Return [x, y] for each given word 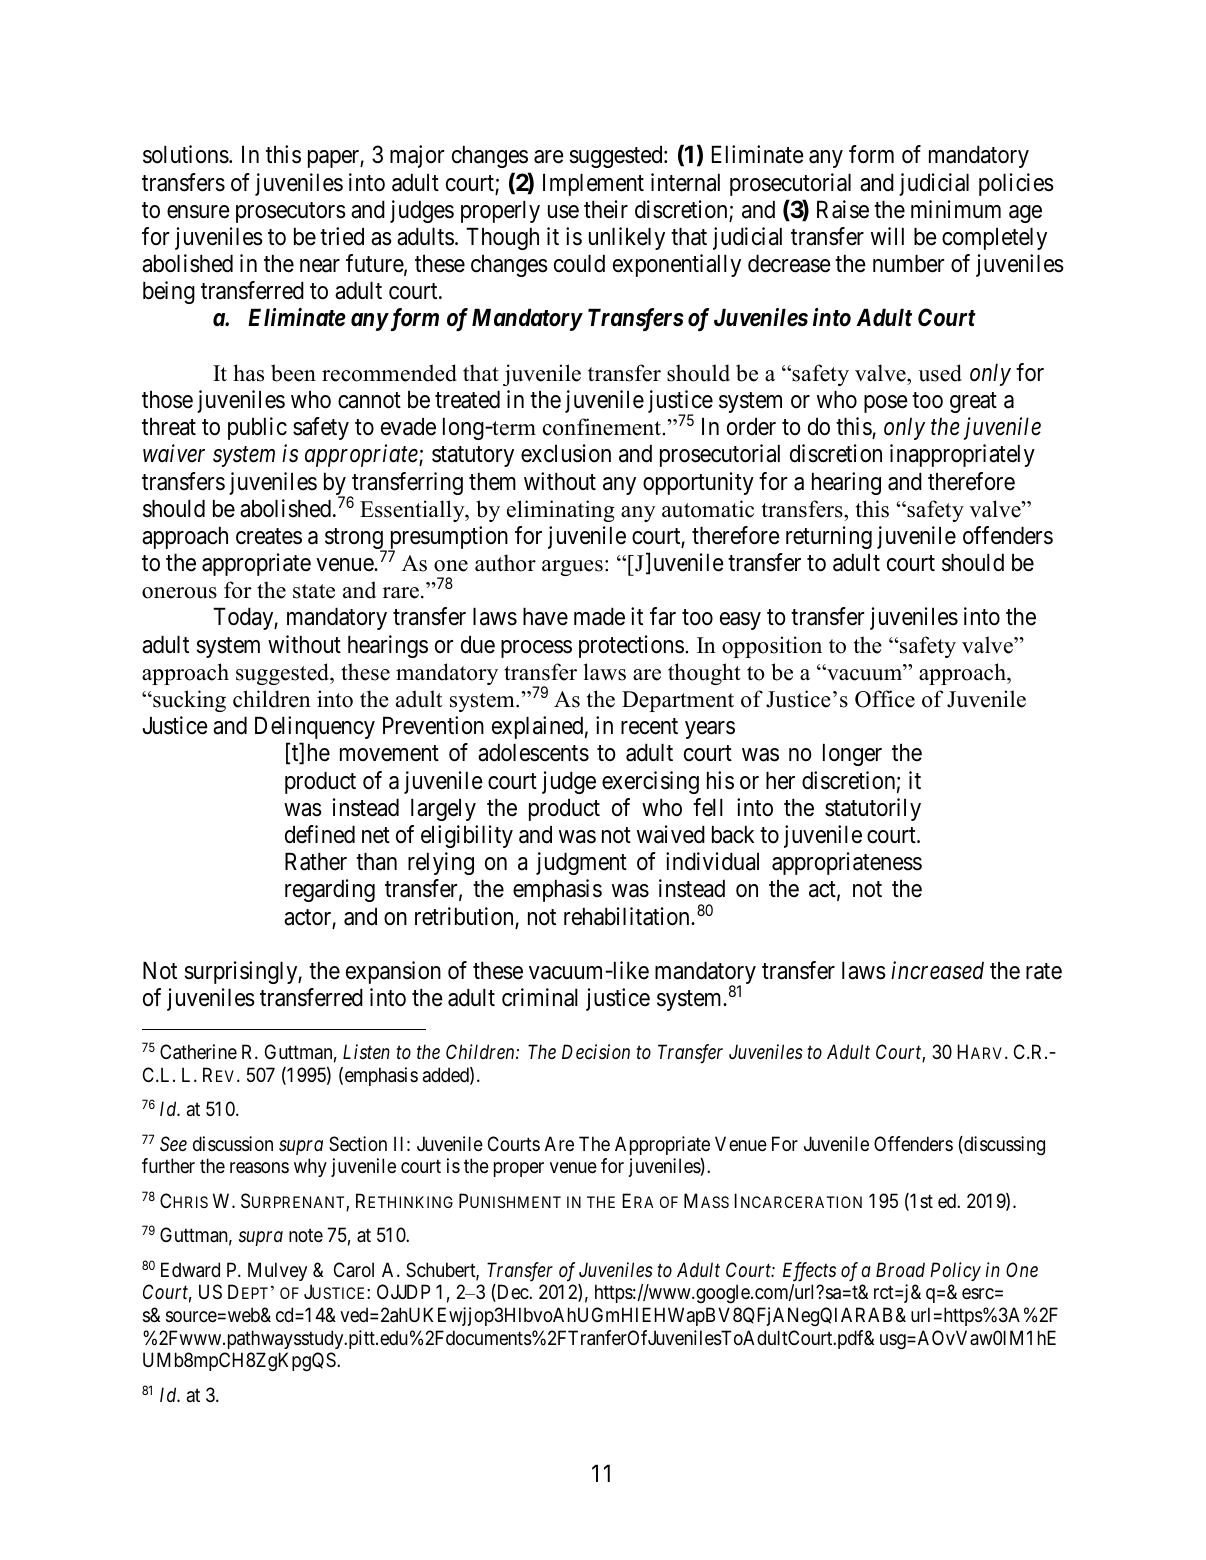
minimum [956, 209]
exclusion [566, 453]
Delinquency [315, 727]
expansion [393, 972]
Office [885, 699]
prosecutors [291, 212]
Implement [593, 184]
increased [937, 970]
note [306, 1235]
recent [649, 727]
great [973, 402]
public [257, 428]
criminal [540, 997]
